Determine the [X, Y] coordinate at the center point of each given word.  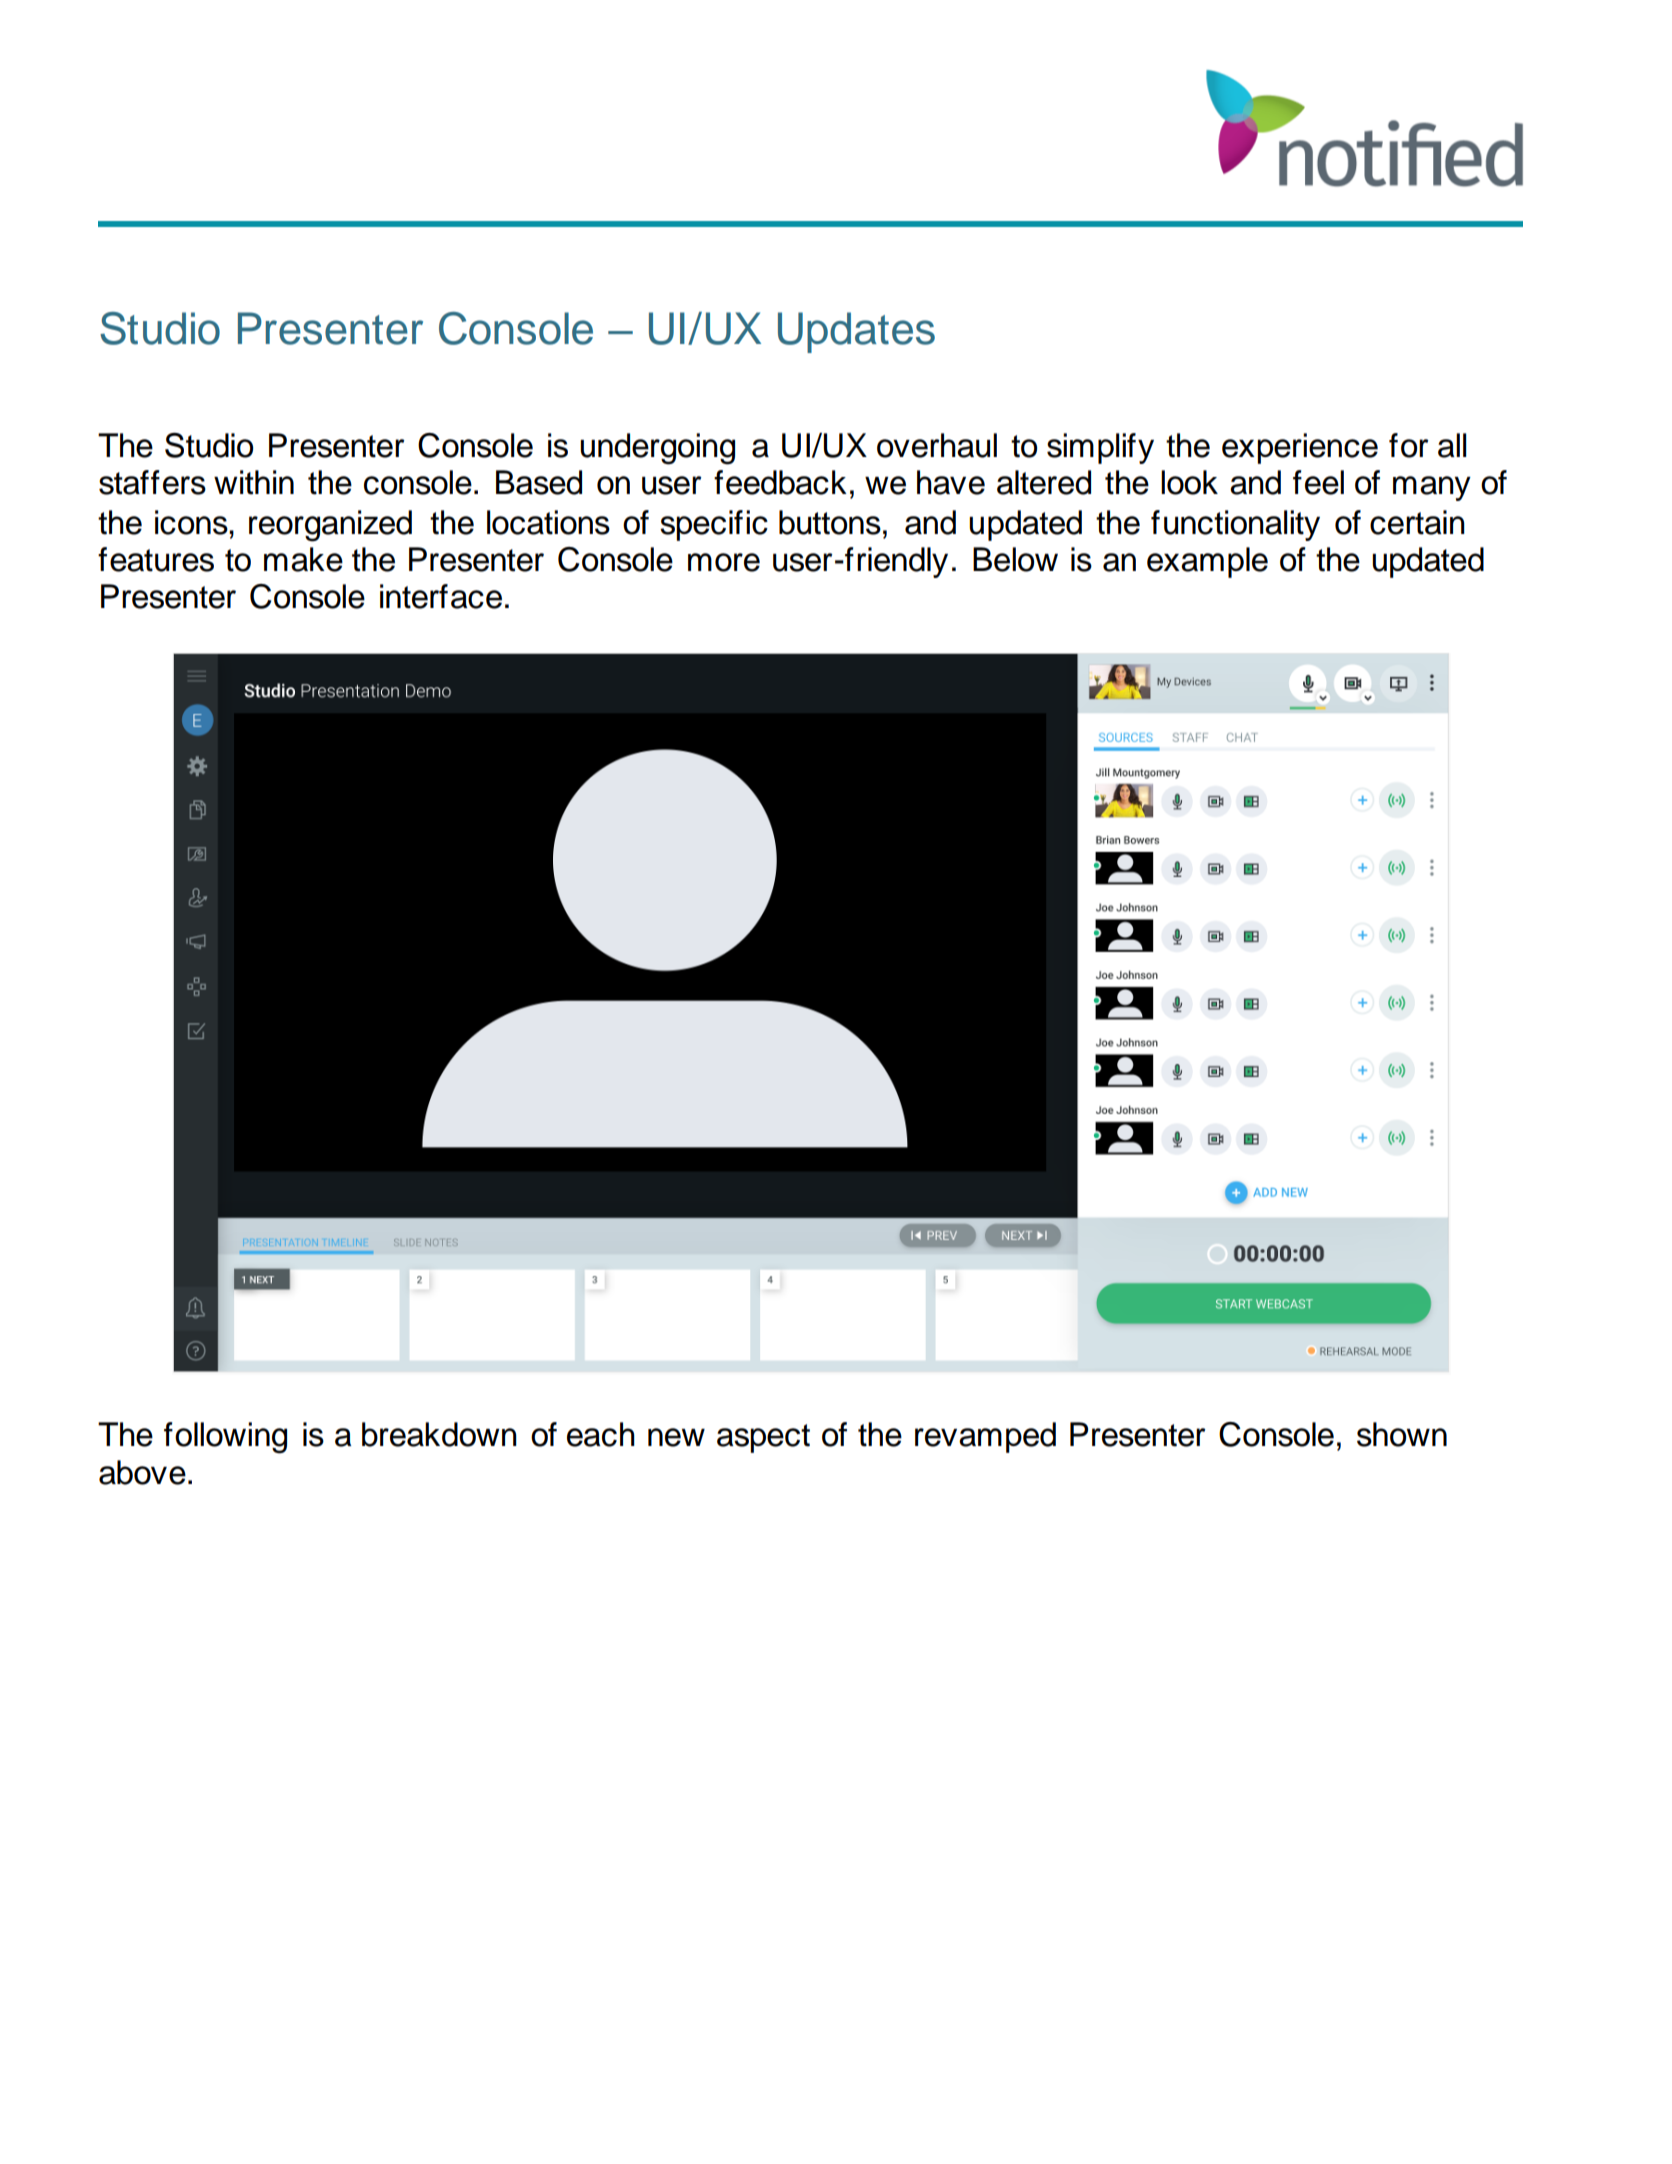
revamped [985, 1437]
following [225, 1438]
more [724, 562]
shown [1402, 1434]
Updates [856, 332]
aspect [763, 1438]
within [254, 482]
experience [1300, 448]
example [1207, 562]
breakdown [439, 1434]
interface [441, 596]
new [676, 1437]
